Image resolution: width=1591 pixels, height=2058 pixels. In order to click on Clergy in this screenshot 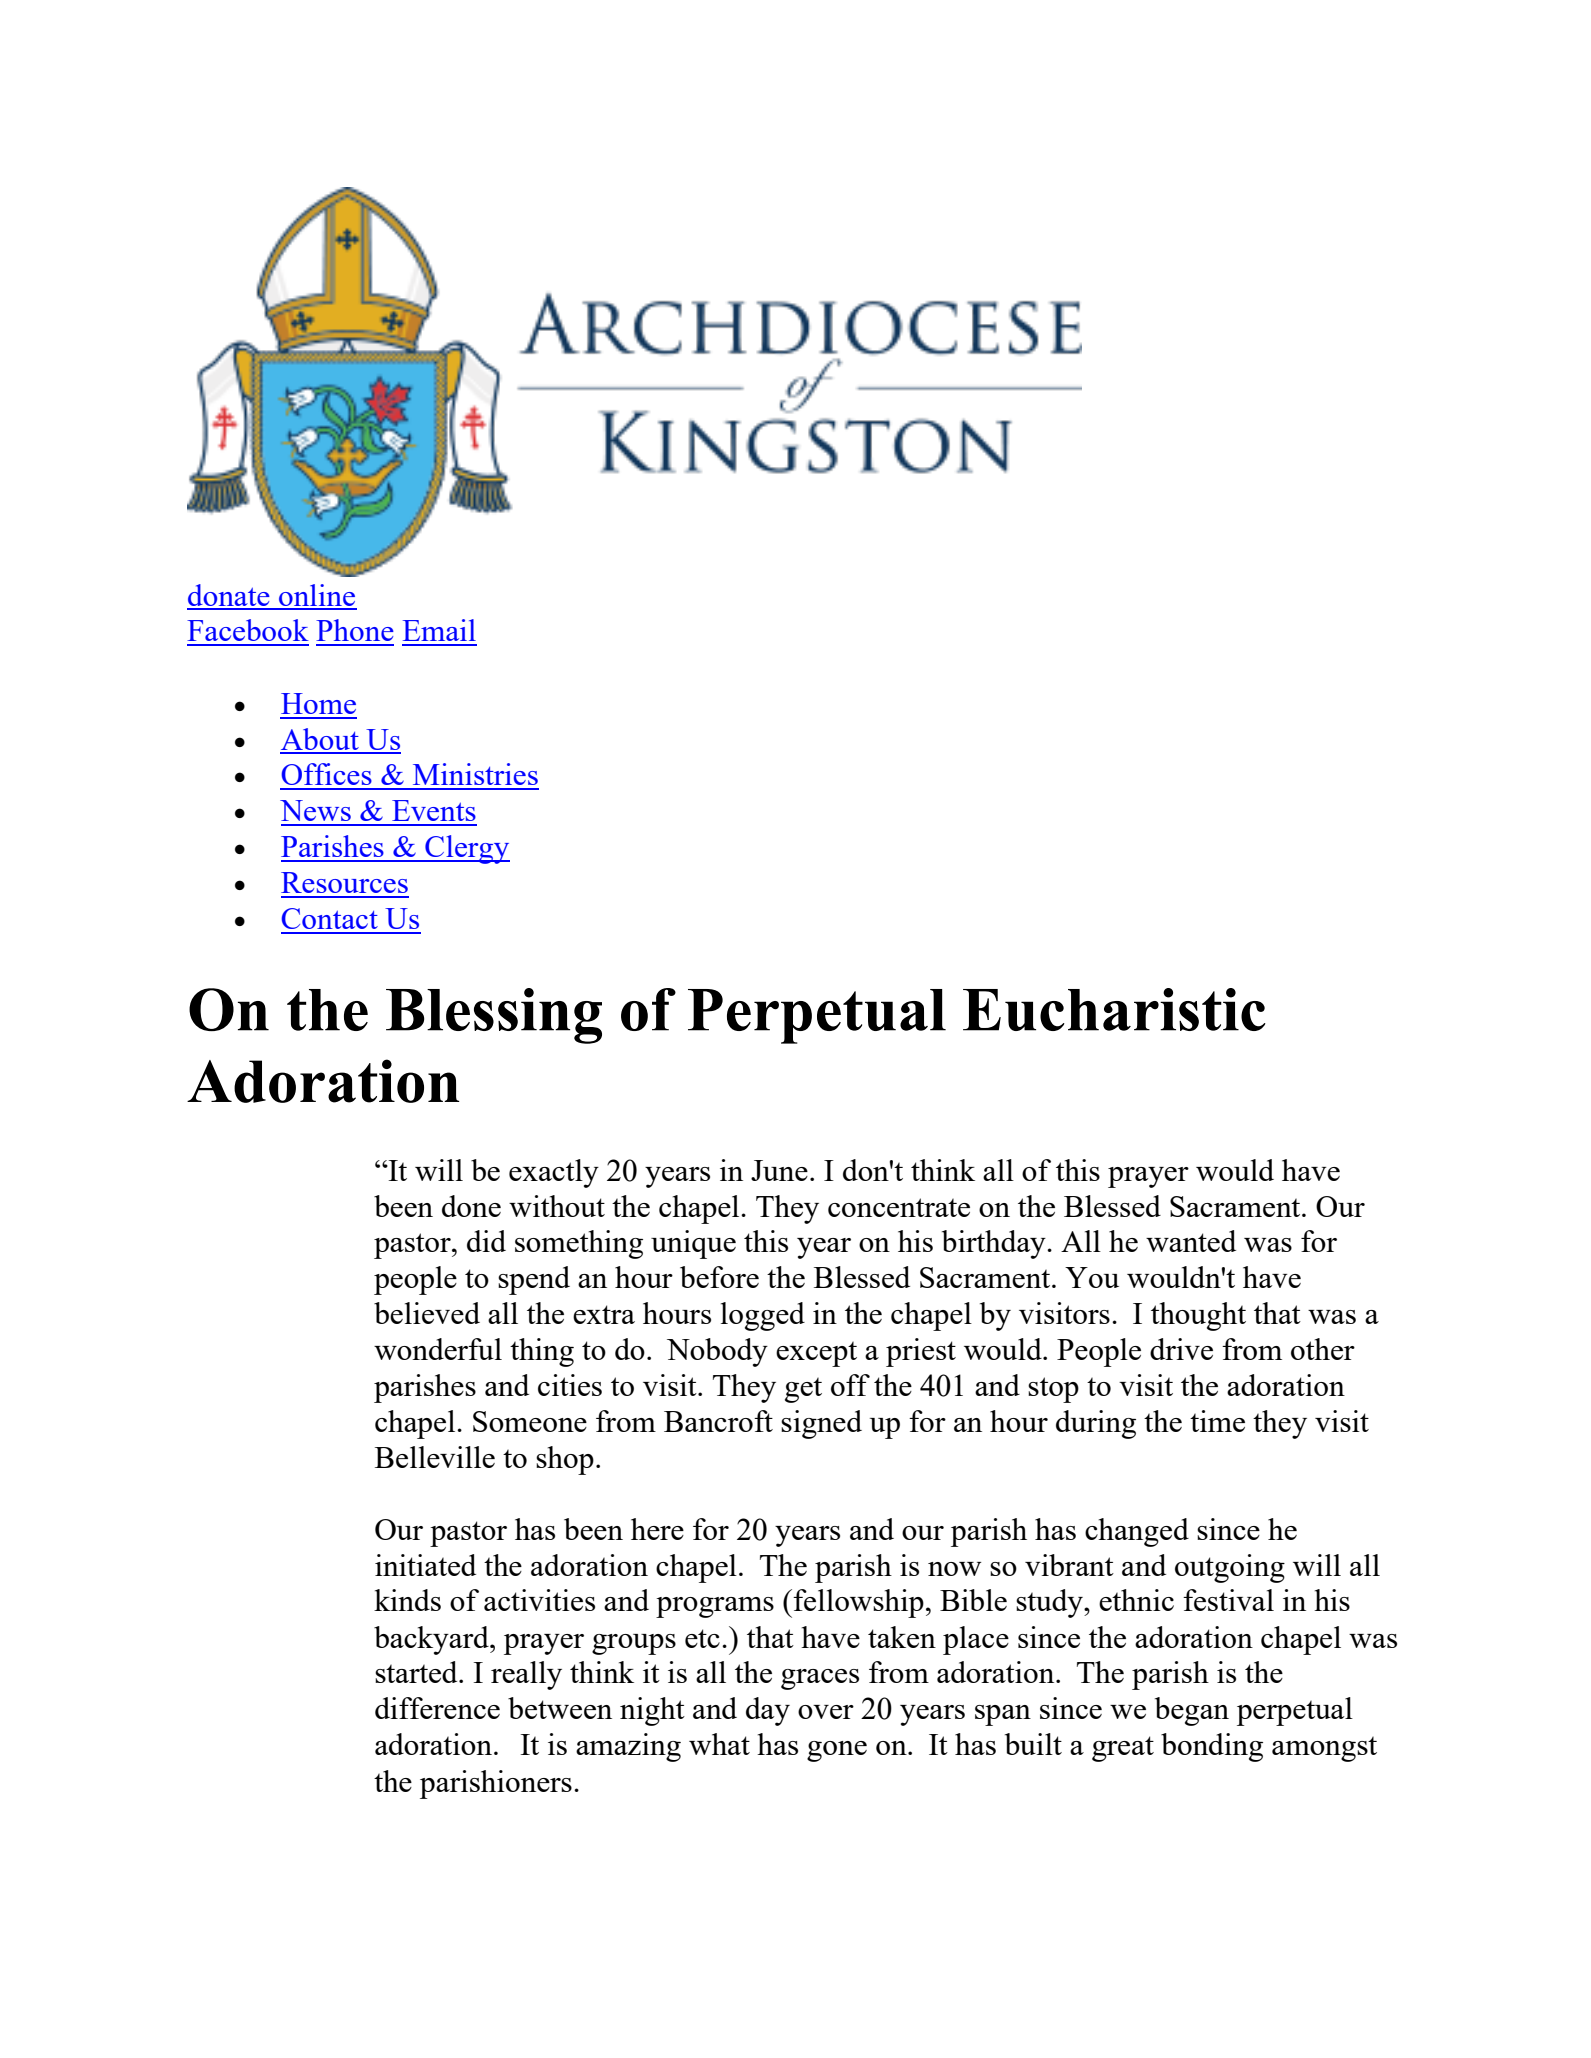, I will do `click(466, 849)`.
